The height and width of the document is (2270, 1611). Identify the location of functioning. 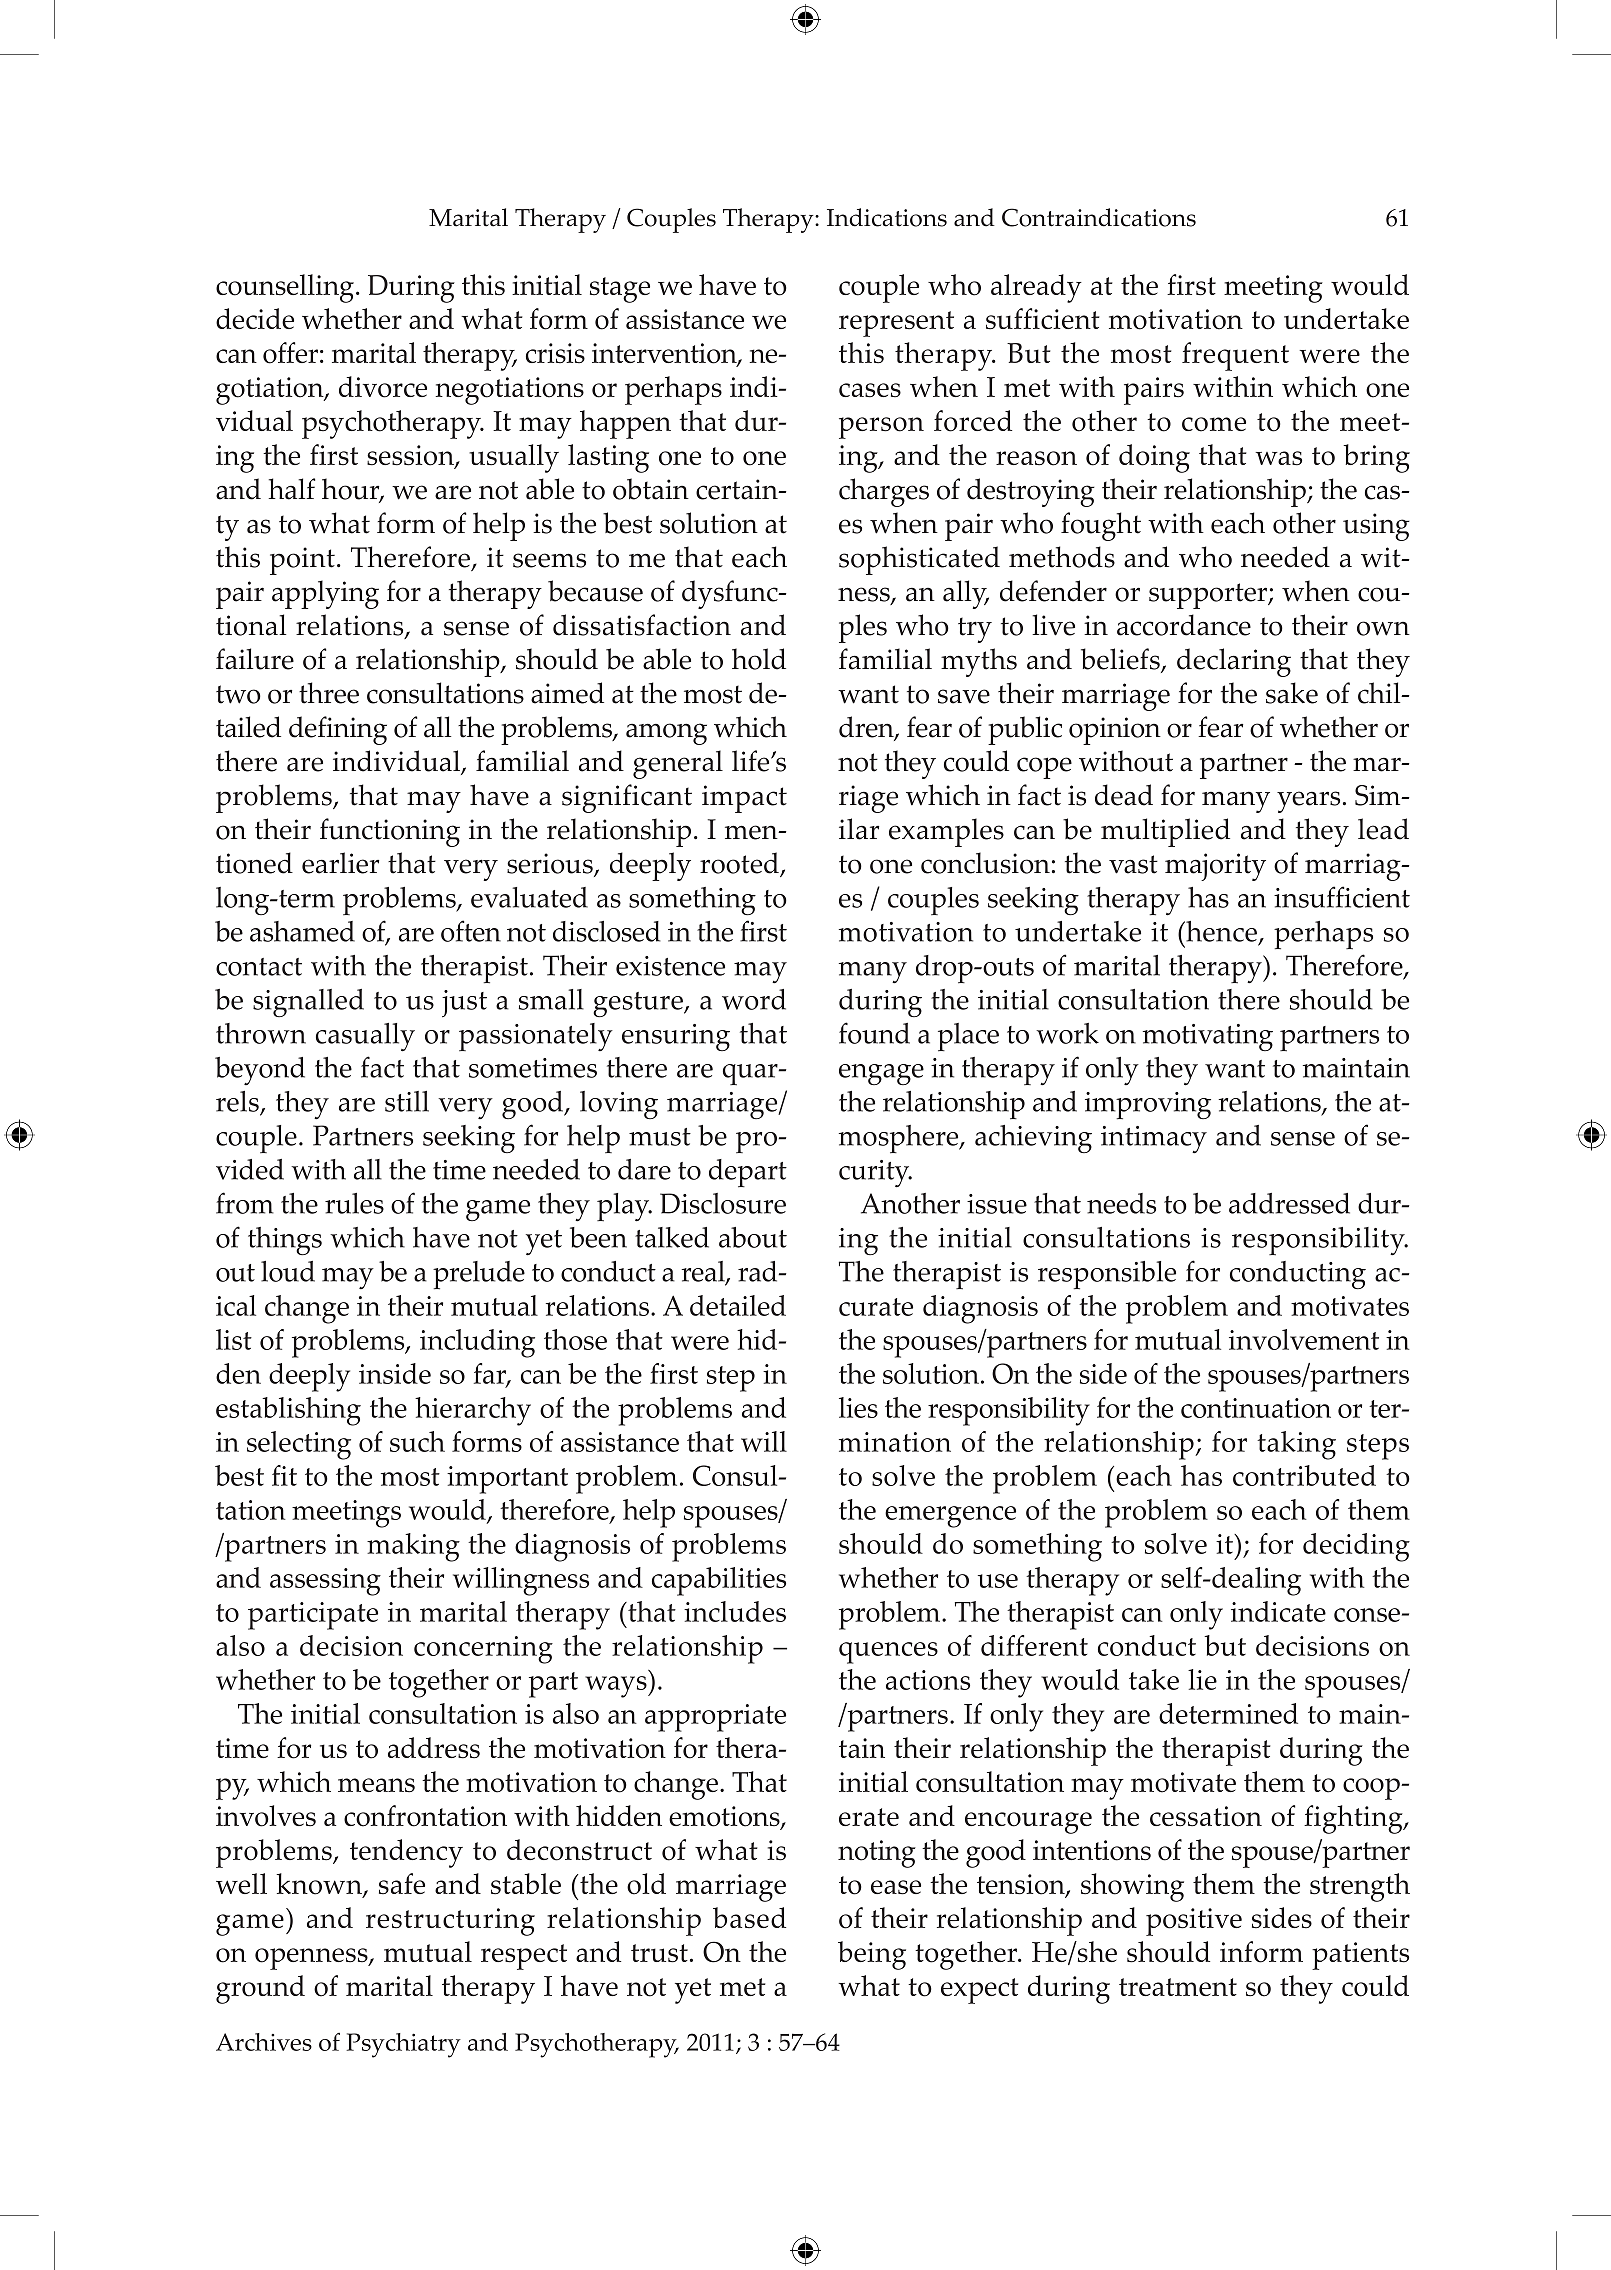
(390, 832).
